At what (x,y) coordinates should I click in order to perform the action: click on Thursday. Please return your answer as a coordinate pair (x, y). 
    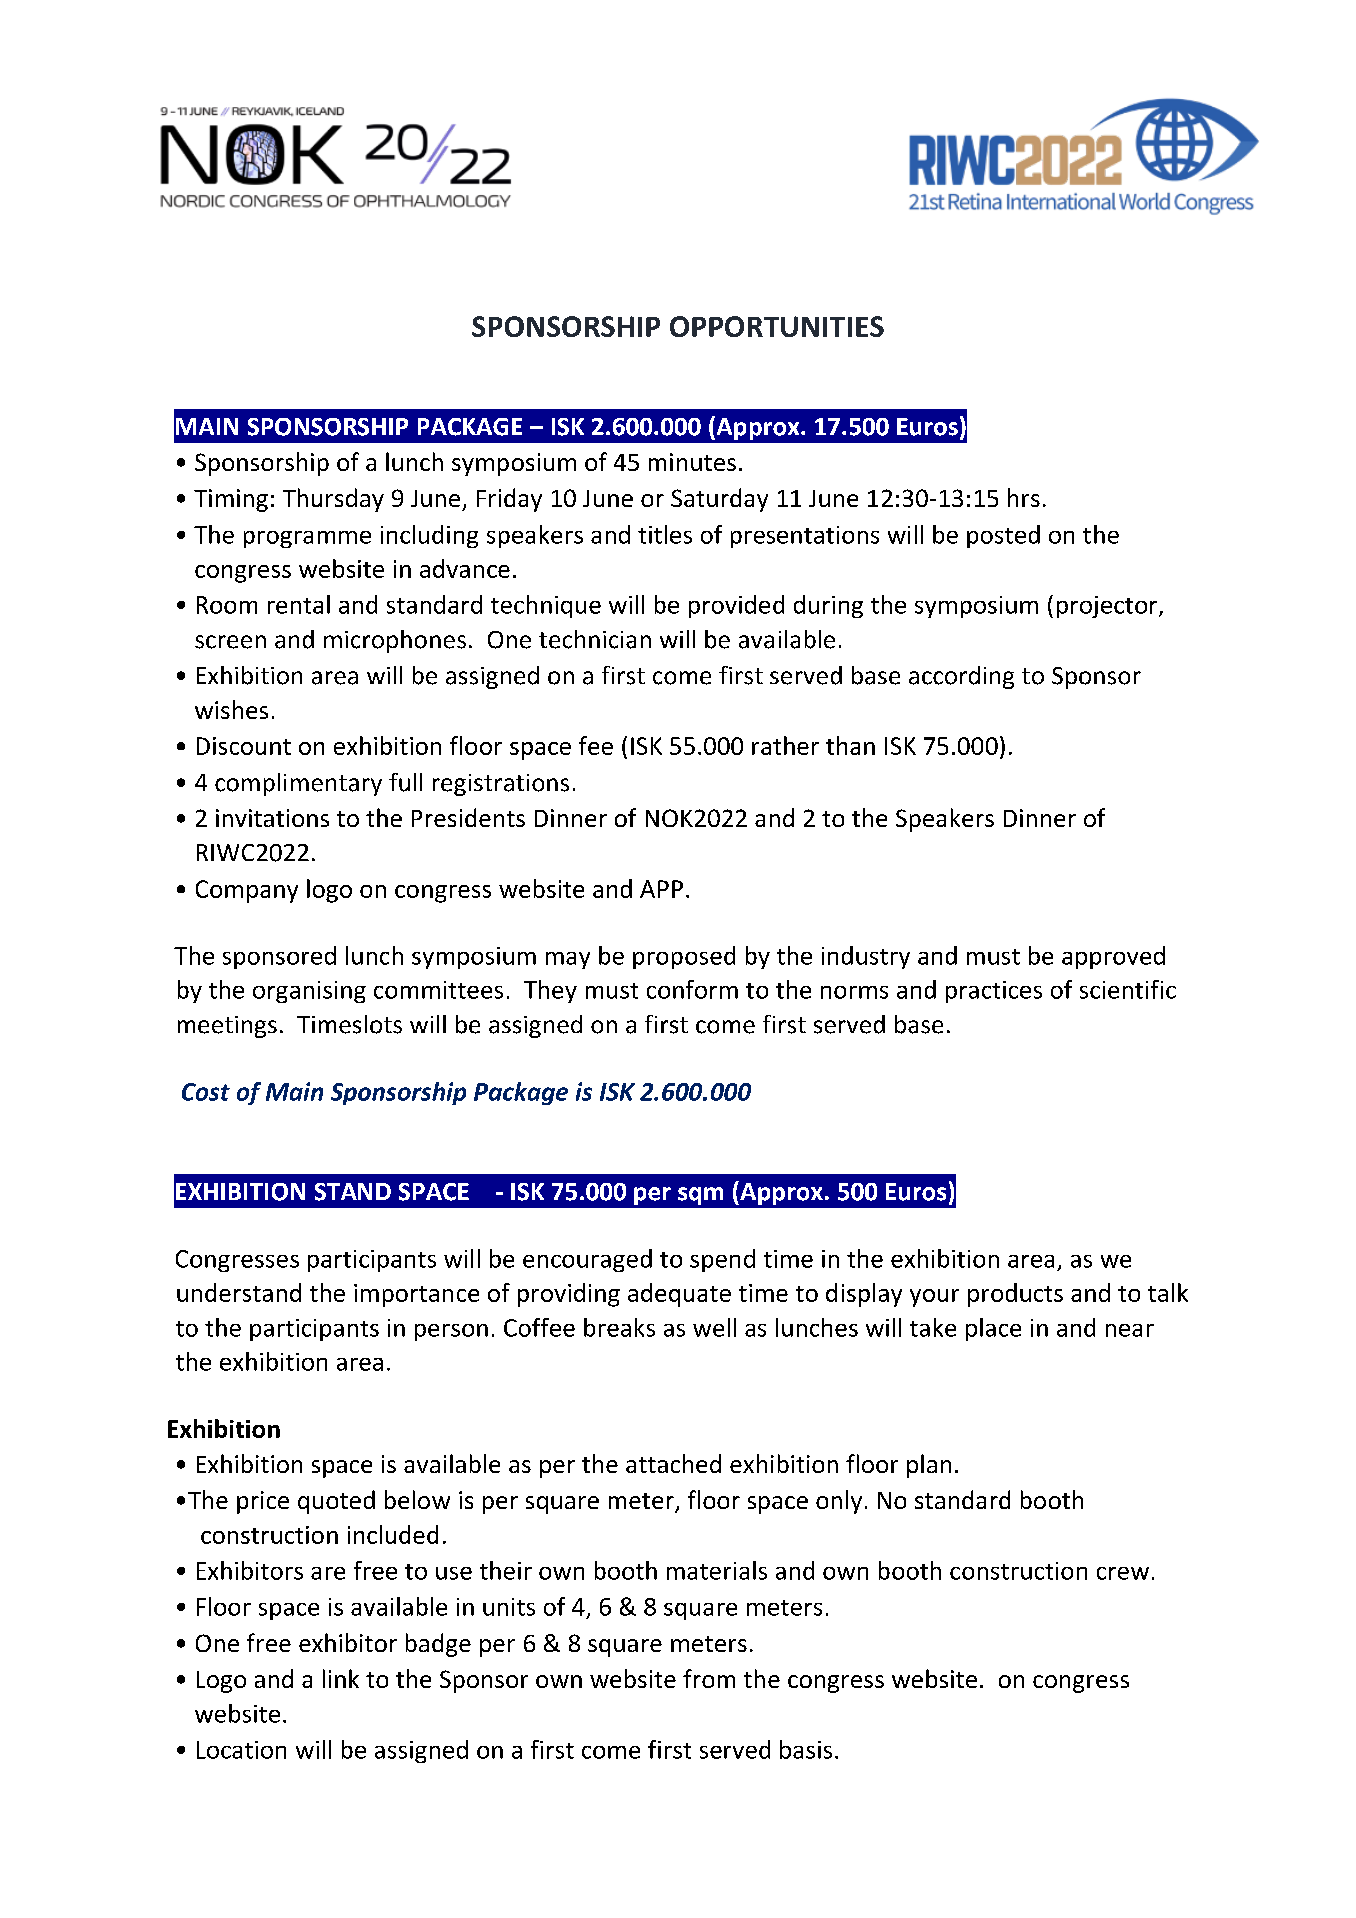
    Looking at the image, I should click on (333, 500).
